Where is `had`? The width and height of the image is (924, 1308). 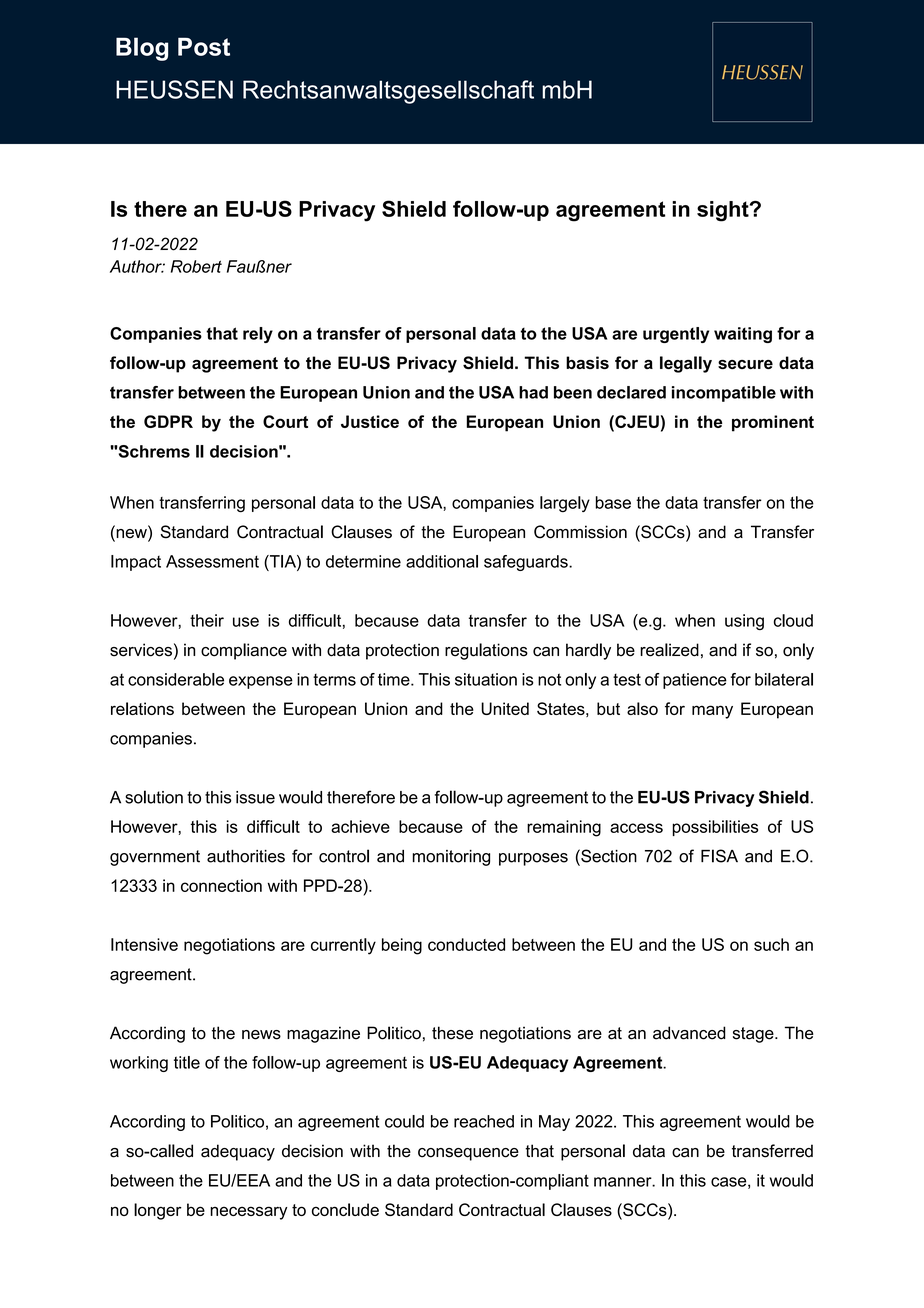 had is located at coordinates (533, 392).
